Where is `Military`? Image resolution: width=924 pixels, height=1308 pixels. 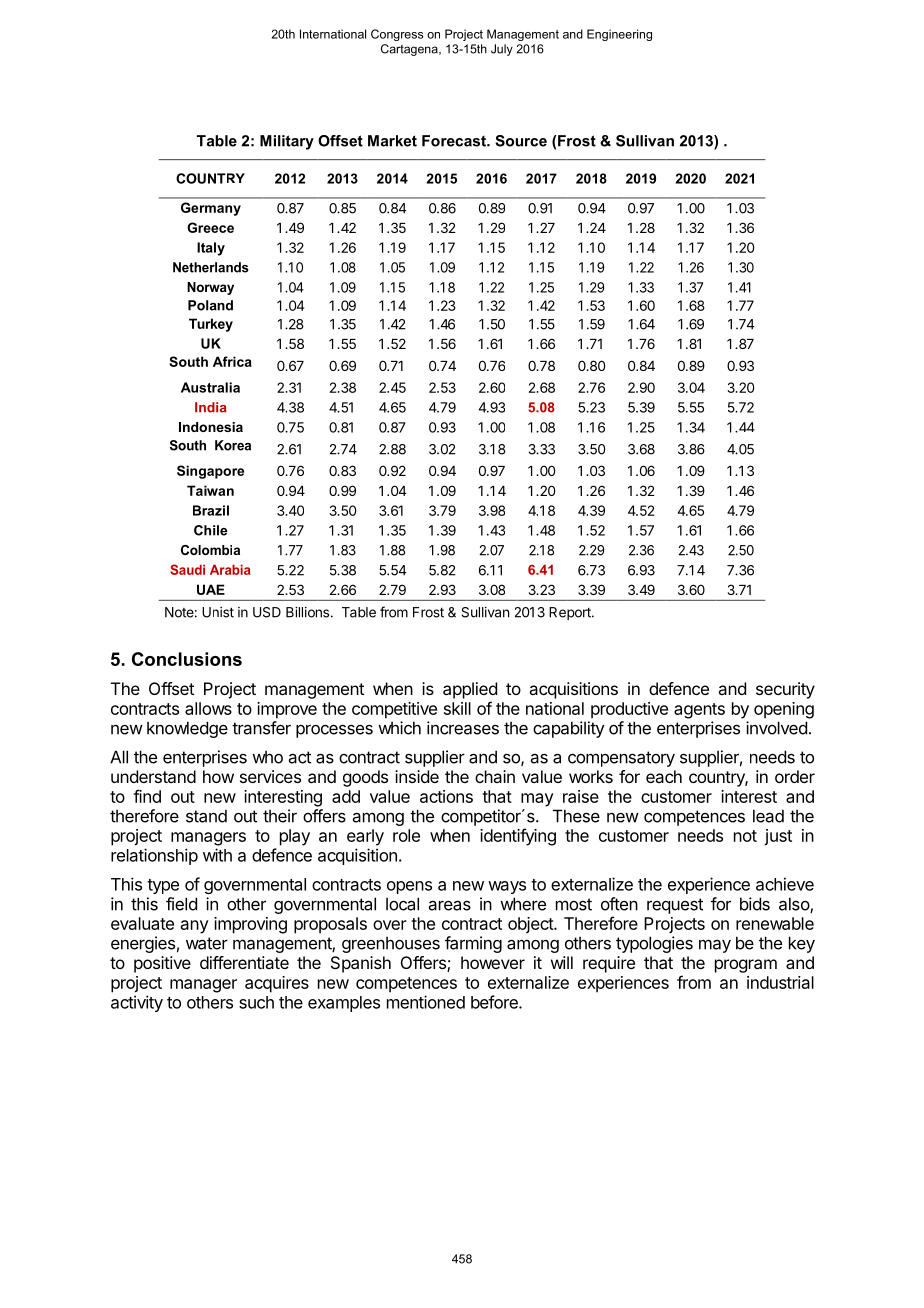
Military is located at coordinates (287, 142).
